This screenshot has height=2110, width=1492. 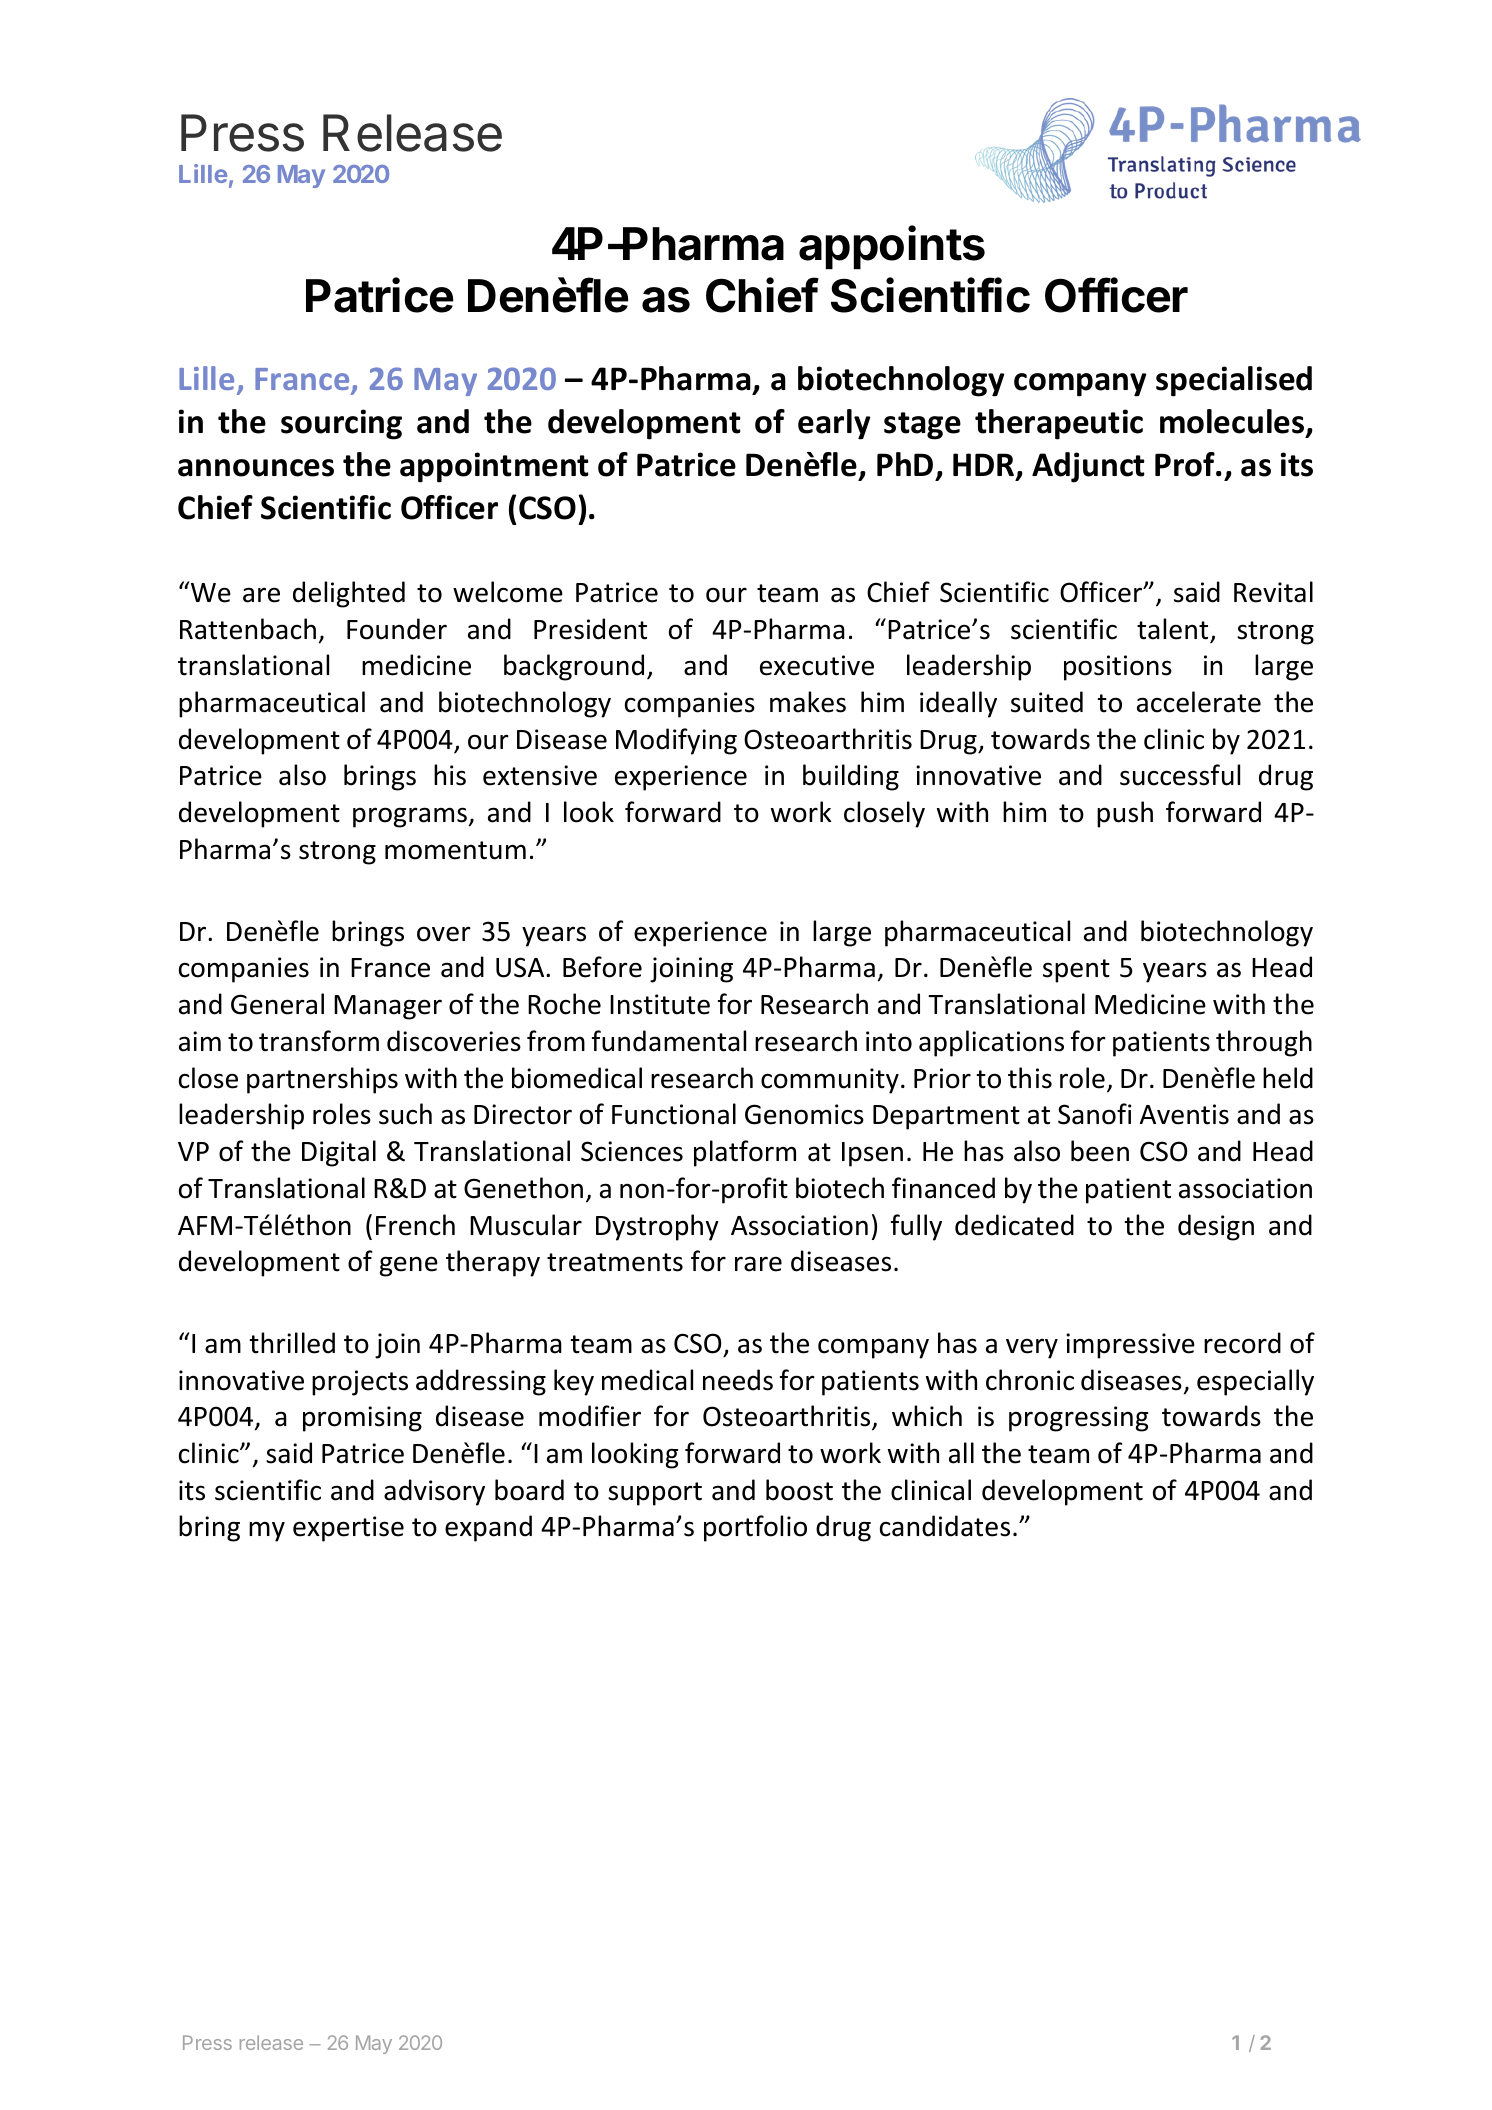 What do you see at coordinates (1180, 775) in the screenshot?
I see `successful` at bounding box center [1180, 775].
